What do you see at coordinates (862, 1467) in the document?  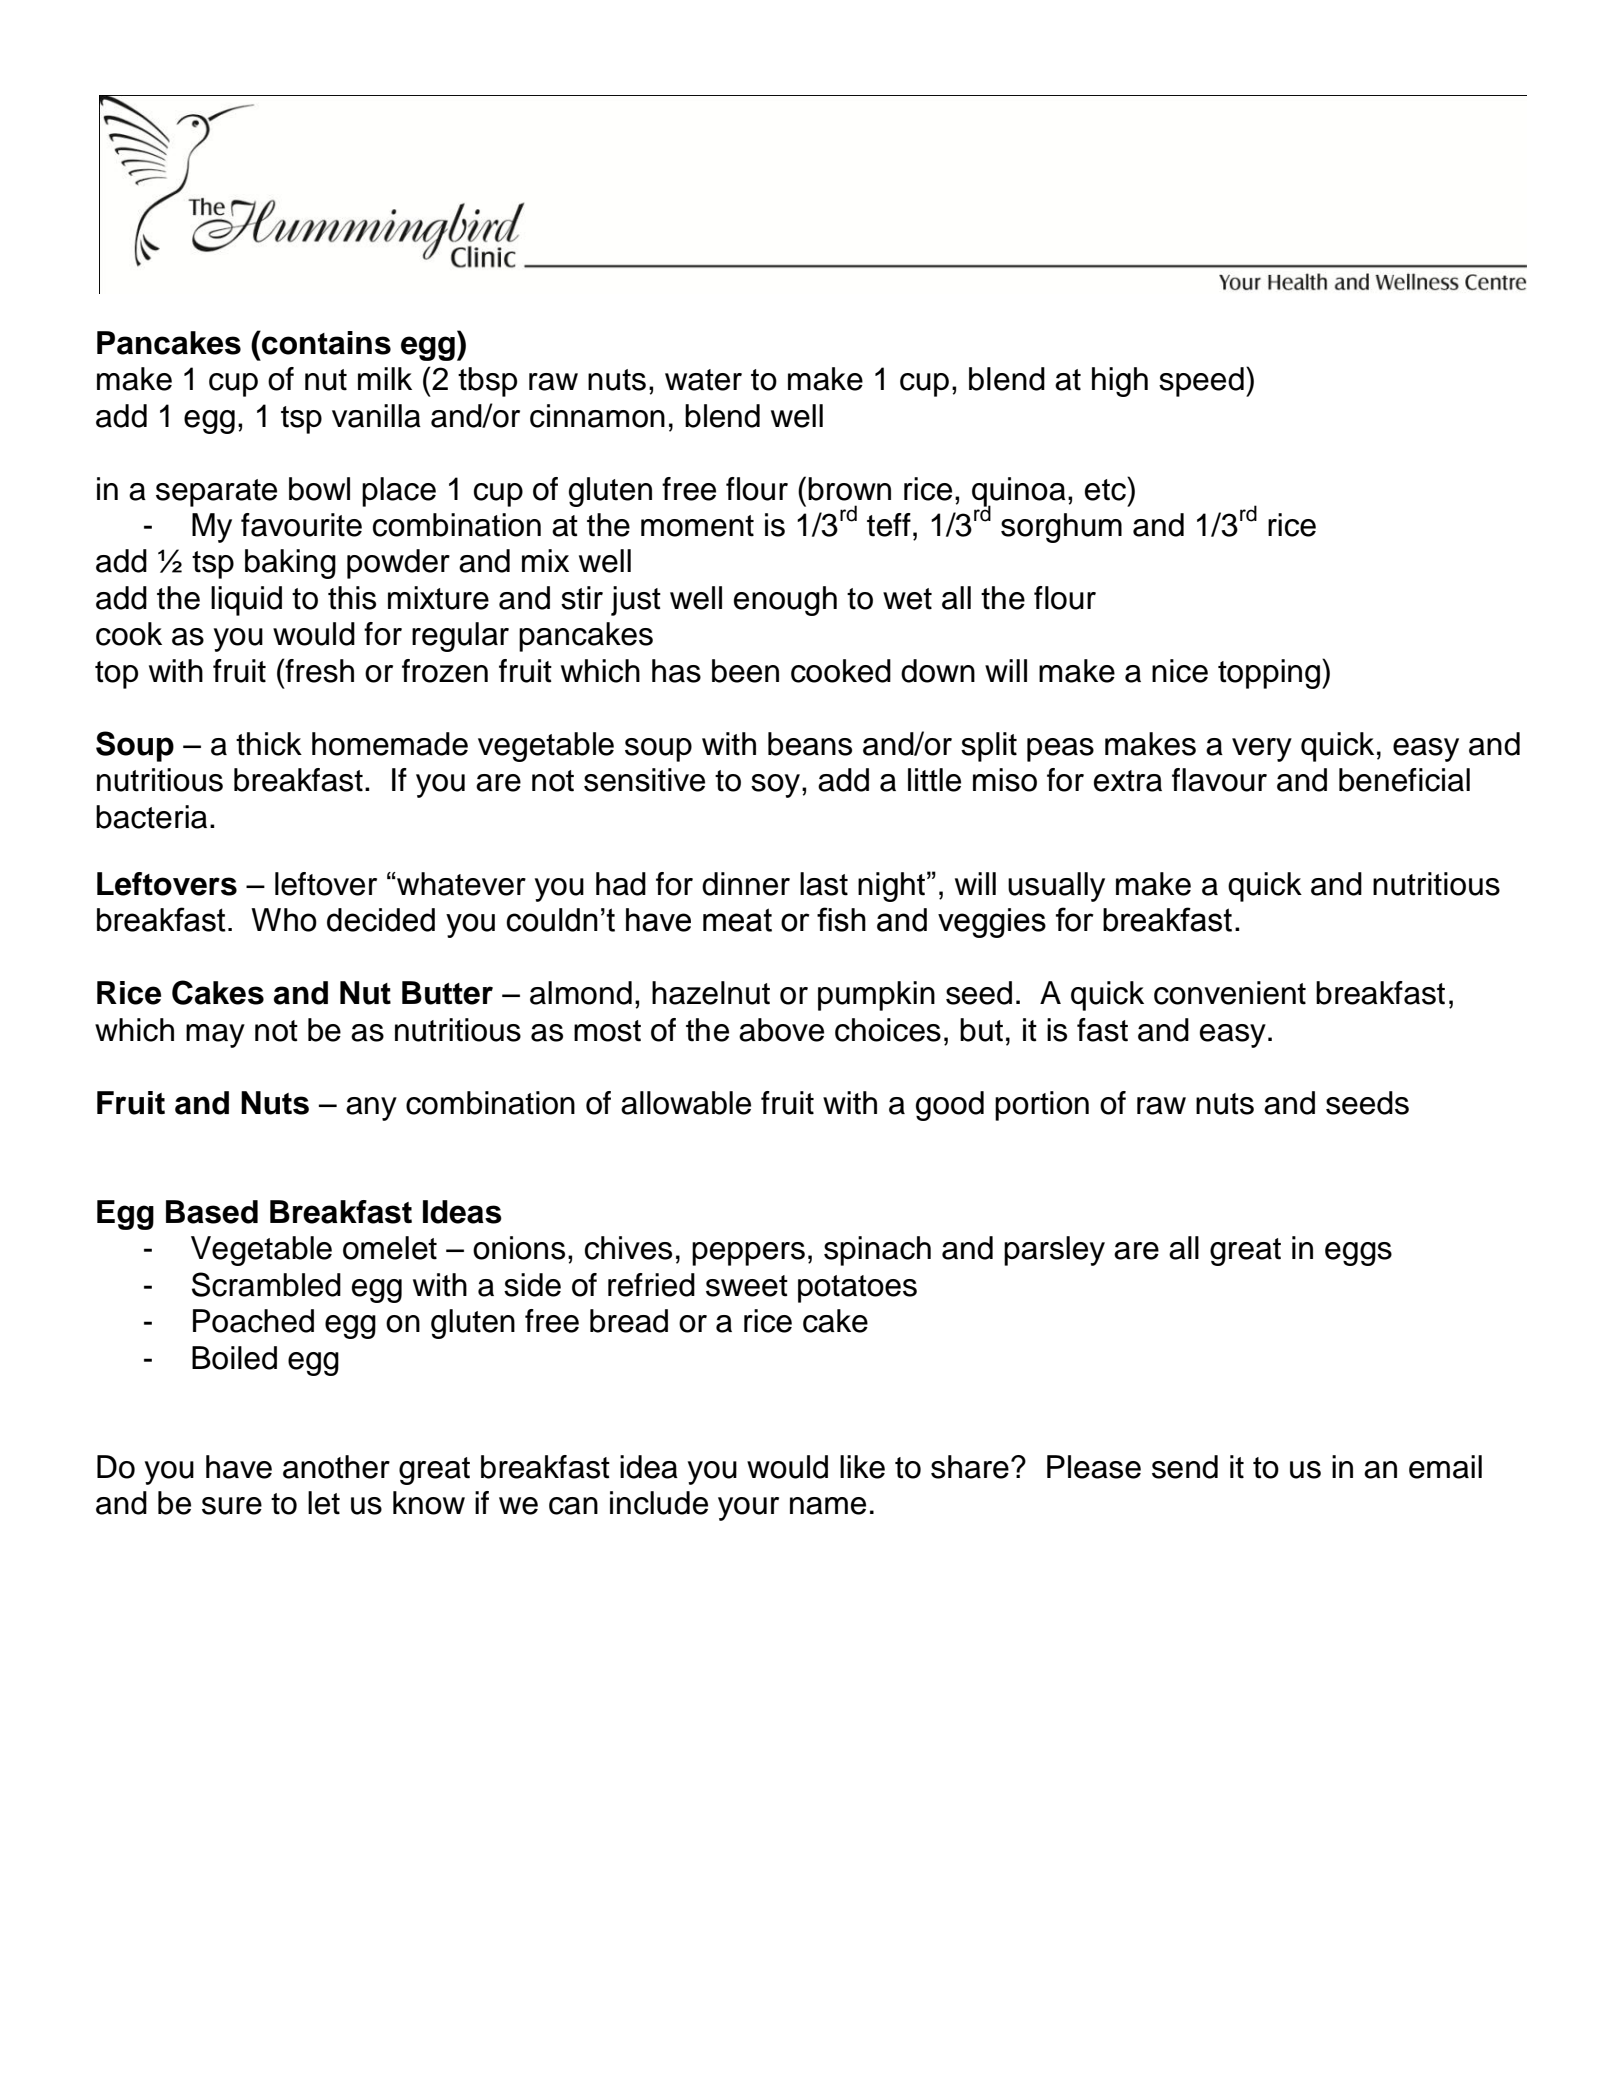 I see `like` at bounding box center [862, 1467].
